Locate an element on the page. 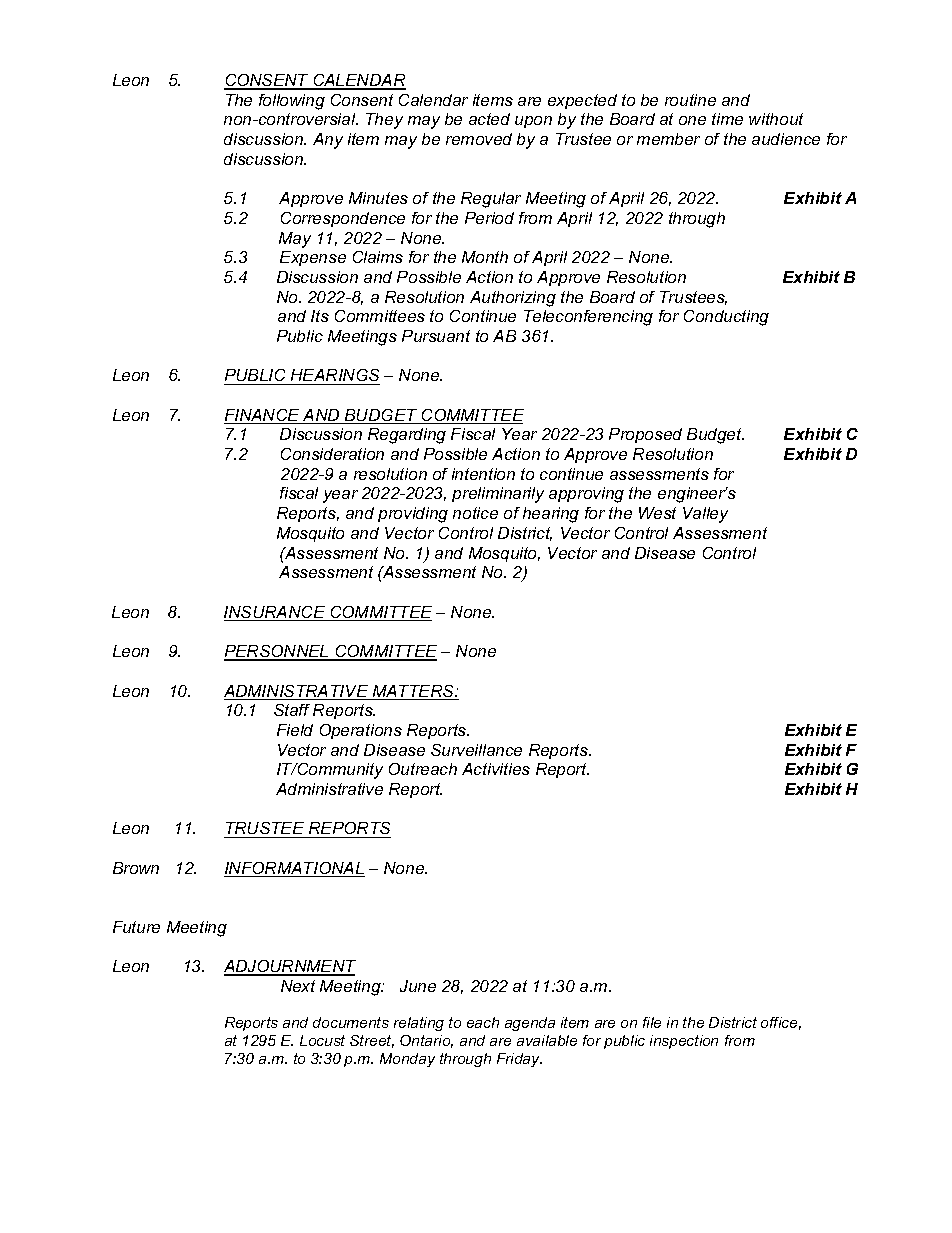 The height and width of the document is (1233, 952). Regarding is located at coordinates (407, 436).
